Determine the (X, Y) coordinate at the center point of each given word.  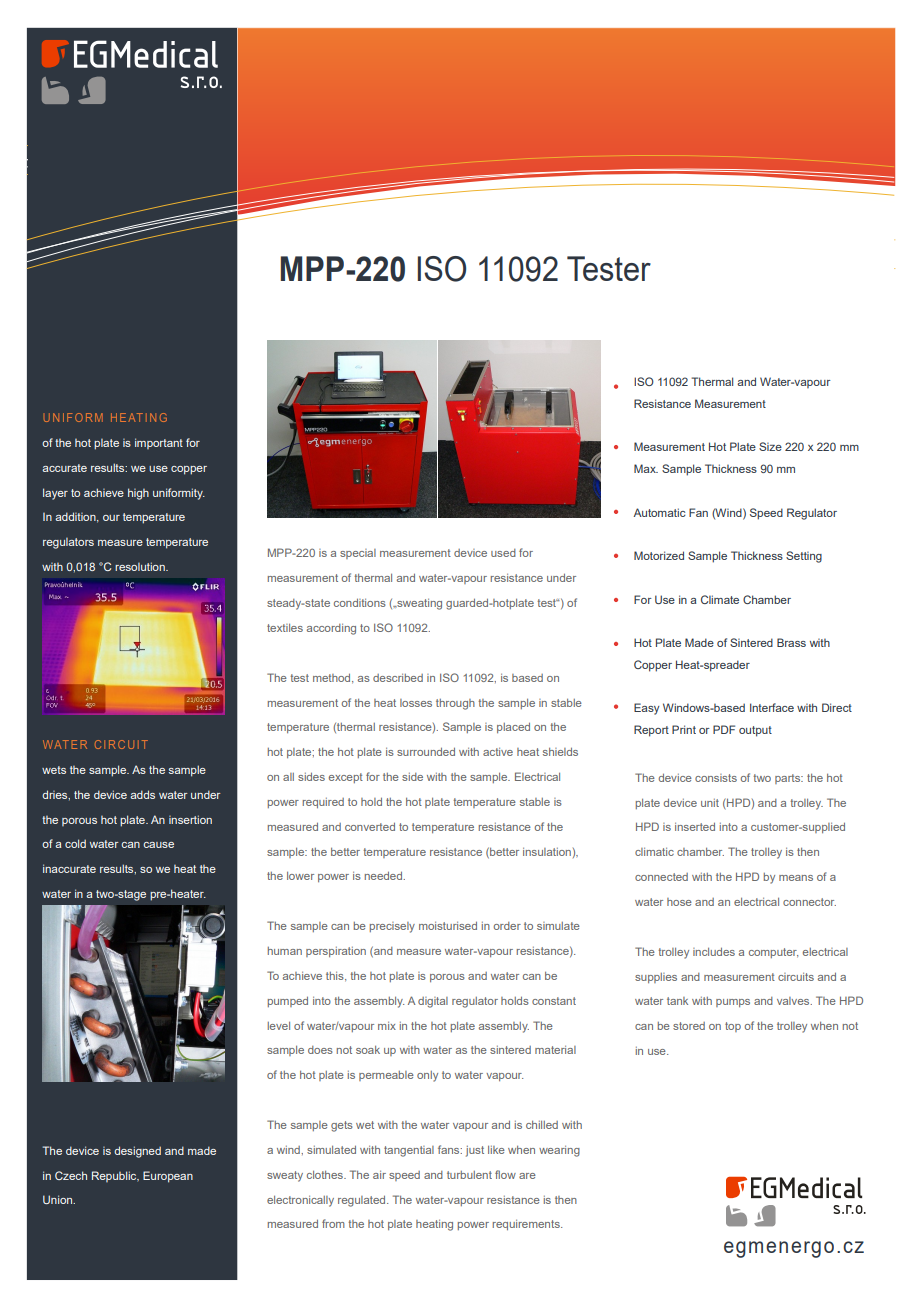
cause (158, 845)
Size (770, 446)
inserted (695, 826)
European (168, 1177)
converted (370, 826)
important (159, 443)
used (503, 553)
